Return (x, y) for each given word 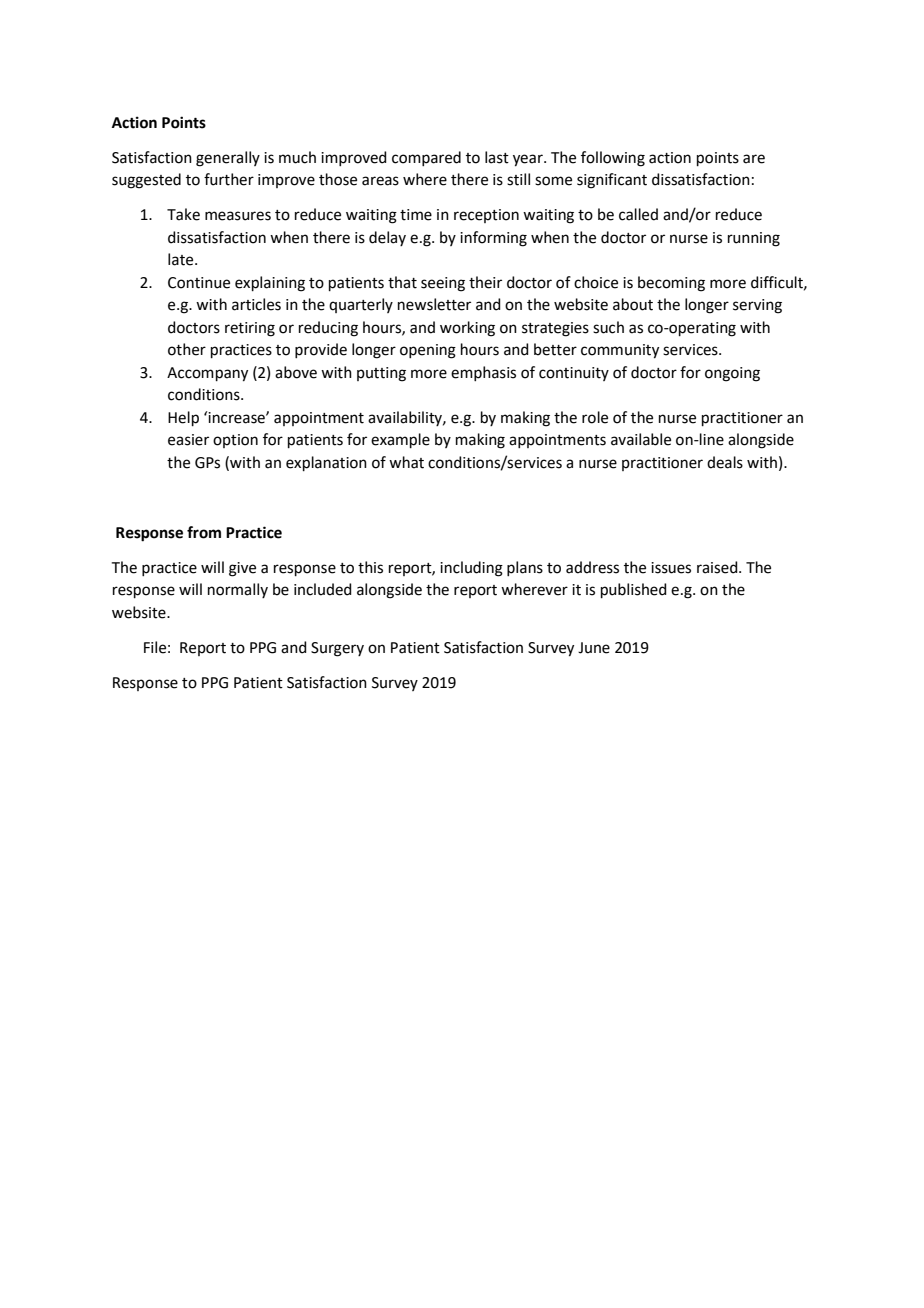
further (229, 179)
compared (426, 158)
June (594, 648)
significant (612, 181)
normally (238, 590)
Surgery (337, 649)
